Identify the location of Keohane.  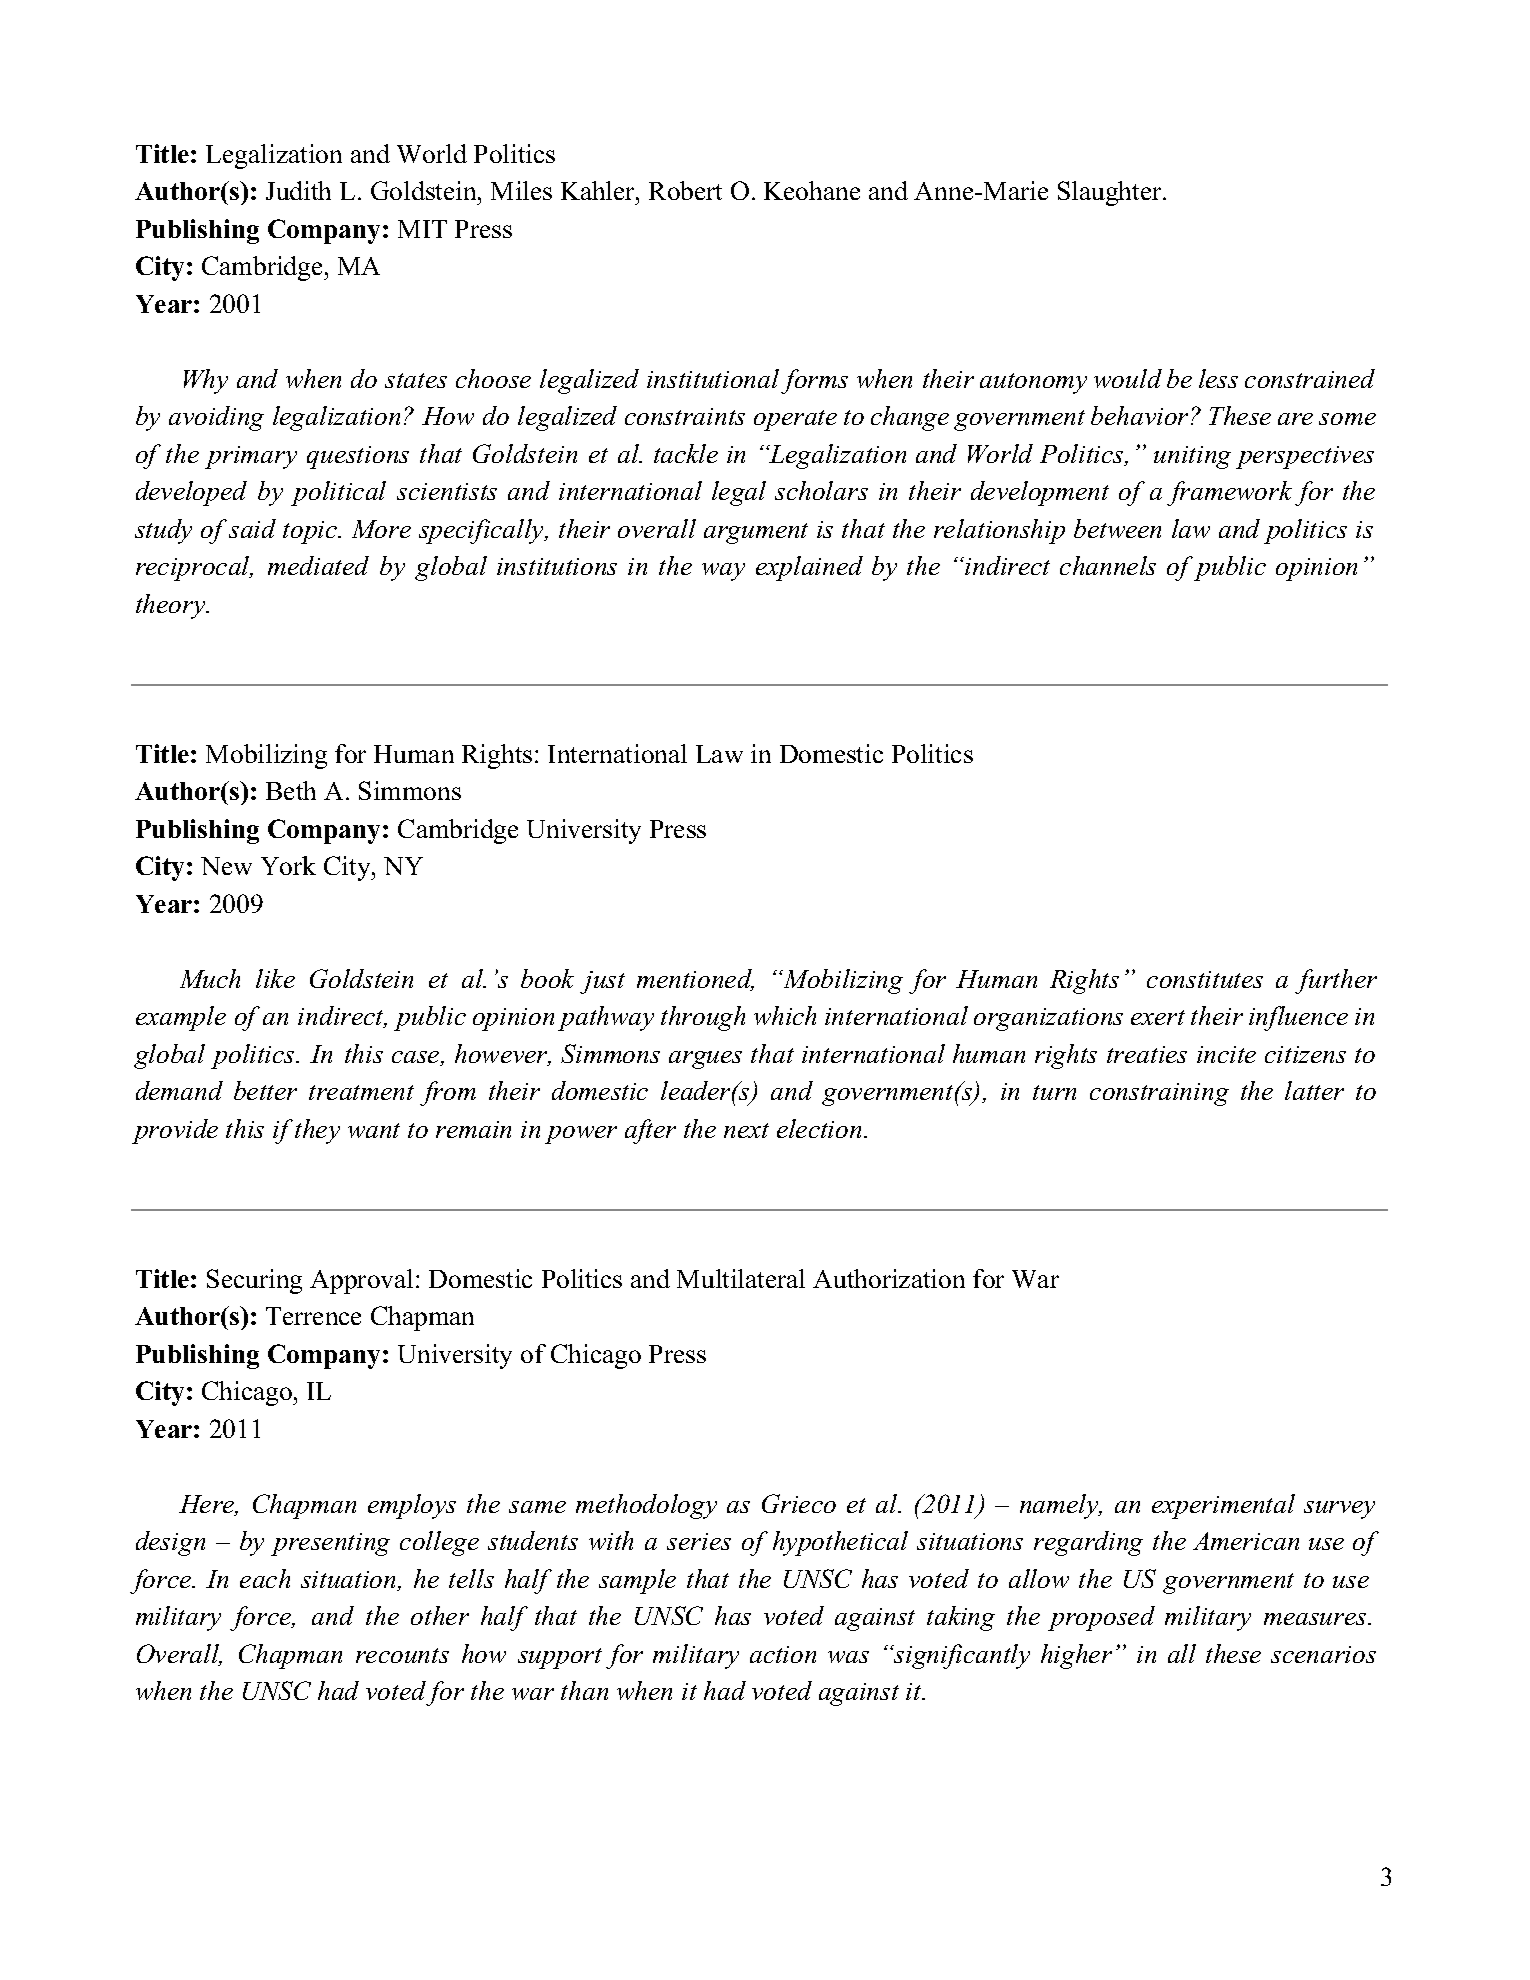
(812, 190).
